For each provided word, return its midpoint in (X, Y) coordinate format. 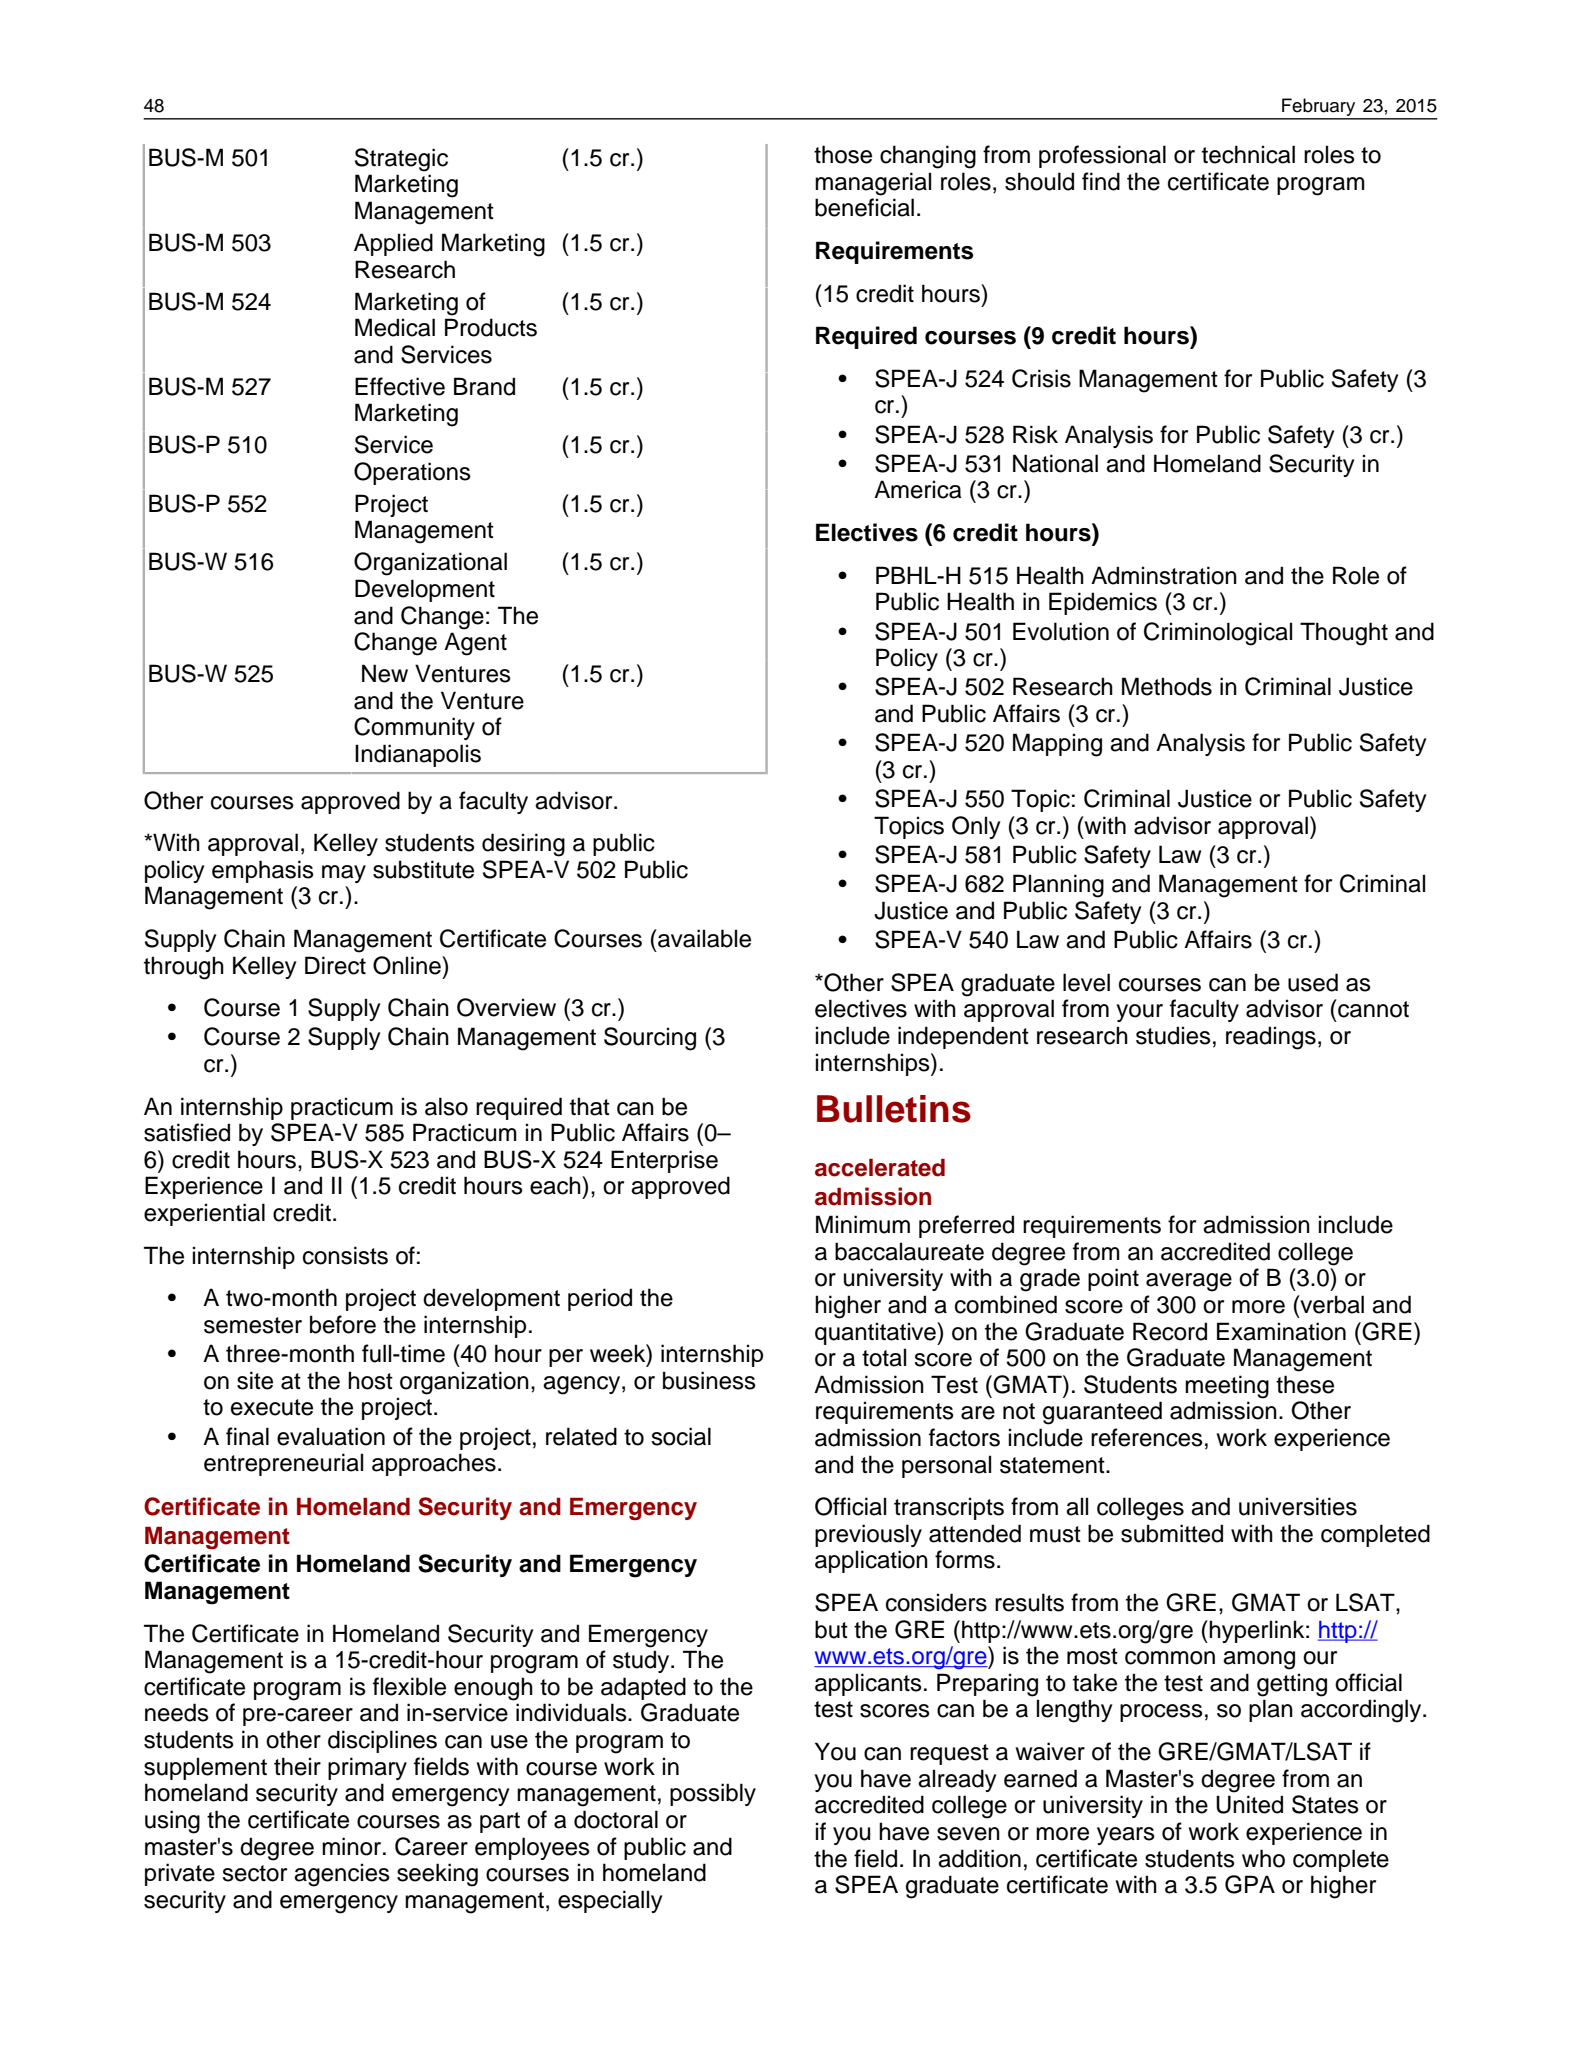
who (1263, 1858)
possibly (713, 1794)
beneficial (864, 207)
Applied (393, 244)
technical (1248, 154)
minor (353, 1846)
